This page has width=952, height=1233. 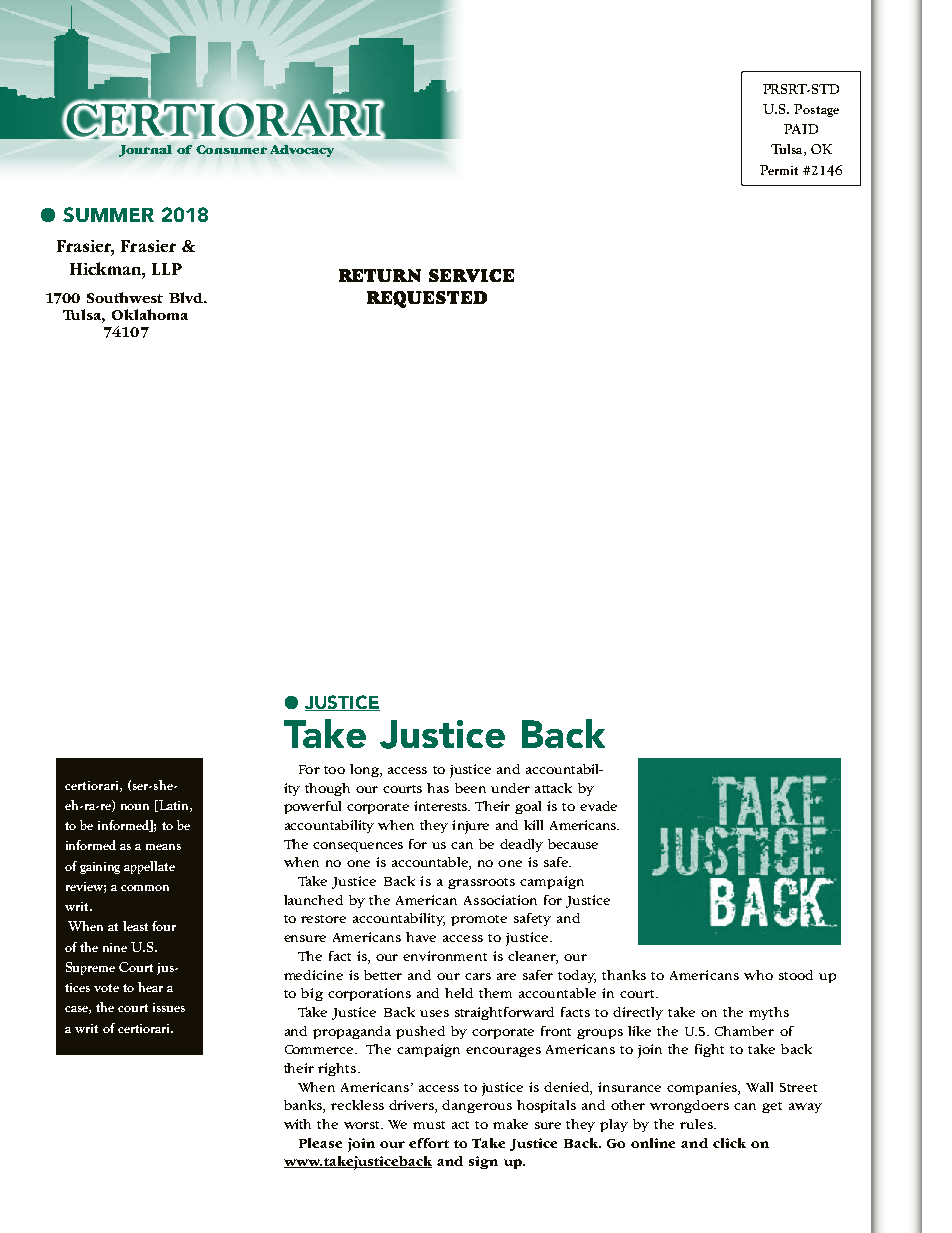 What do you see at coordinates (779, 170) in the page?
I see `Permit` at bounding box center [779, 170].
